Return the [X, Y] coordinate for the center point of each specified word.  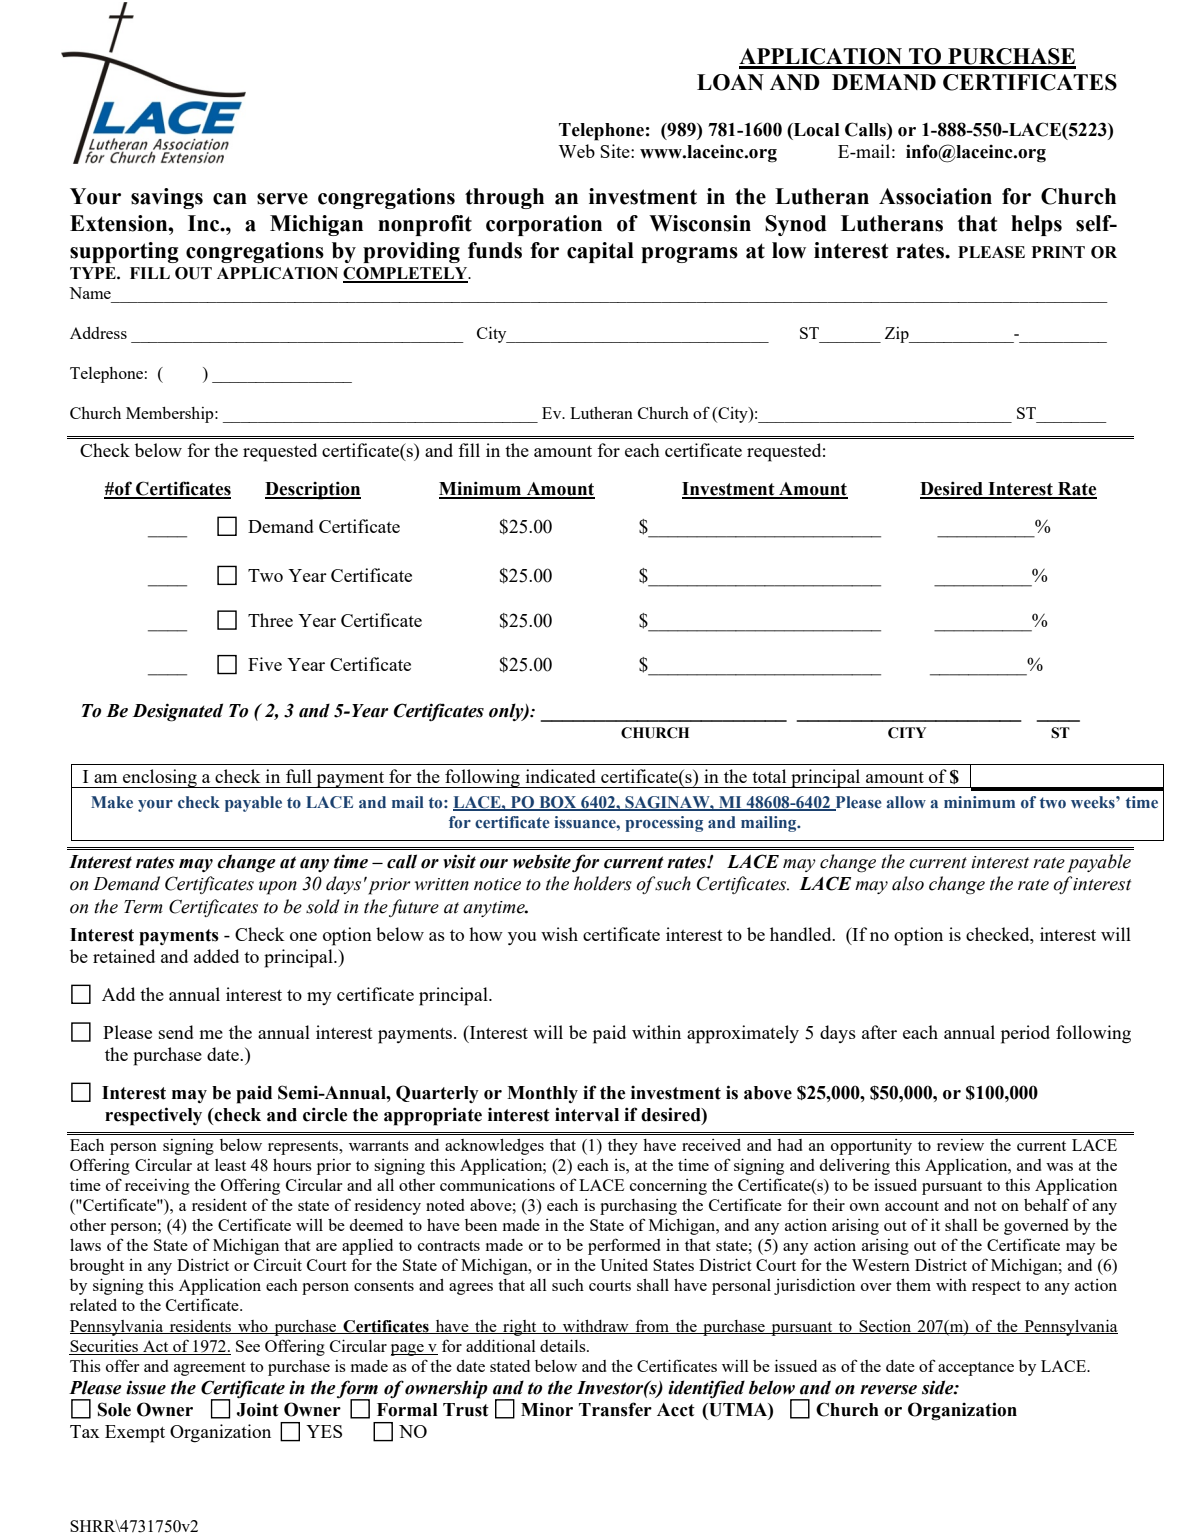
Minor [547, 1409]
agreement [210, 1369]
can [230, 199]
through [504, 198]
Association [935, 196]
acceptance [976, 1369]
